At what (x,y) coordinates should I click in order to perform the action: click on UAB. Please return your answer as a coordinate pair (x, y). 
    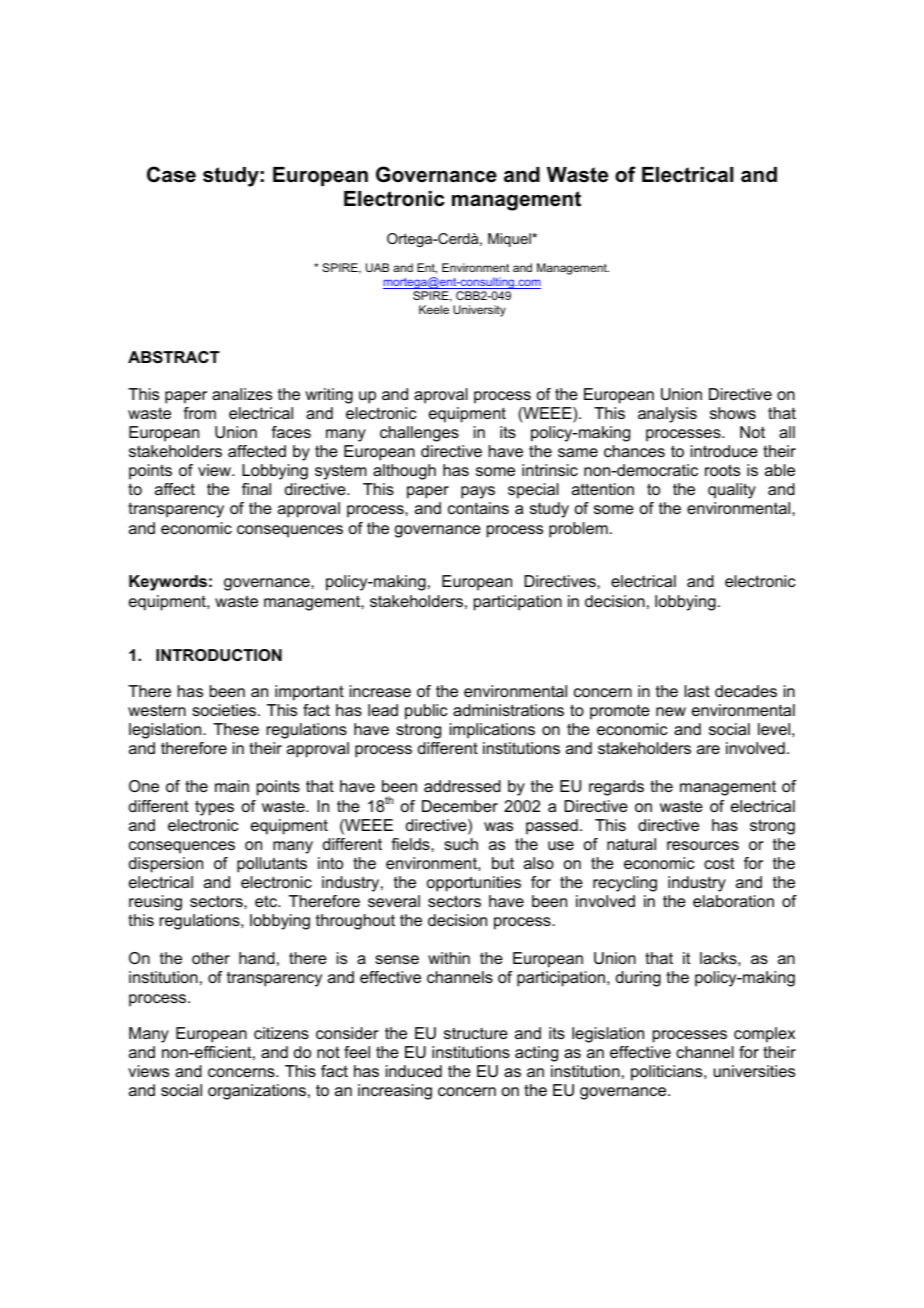
    Looking at the image, I should click on (377, 267).
